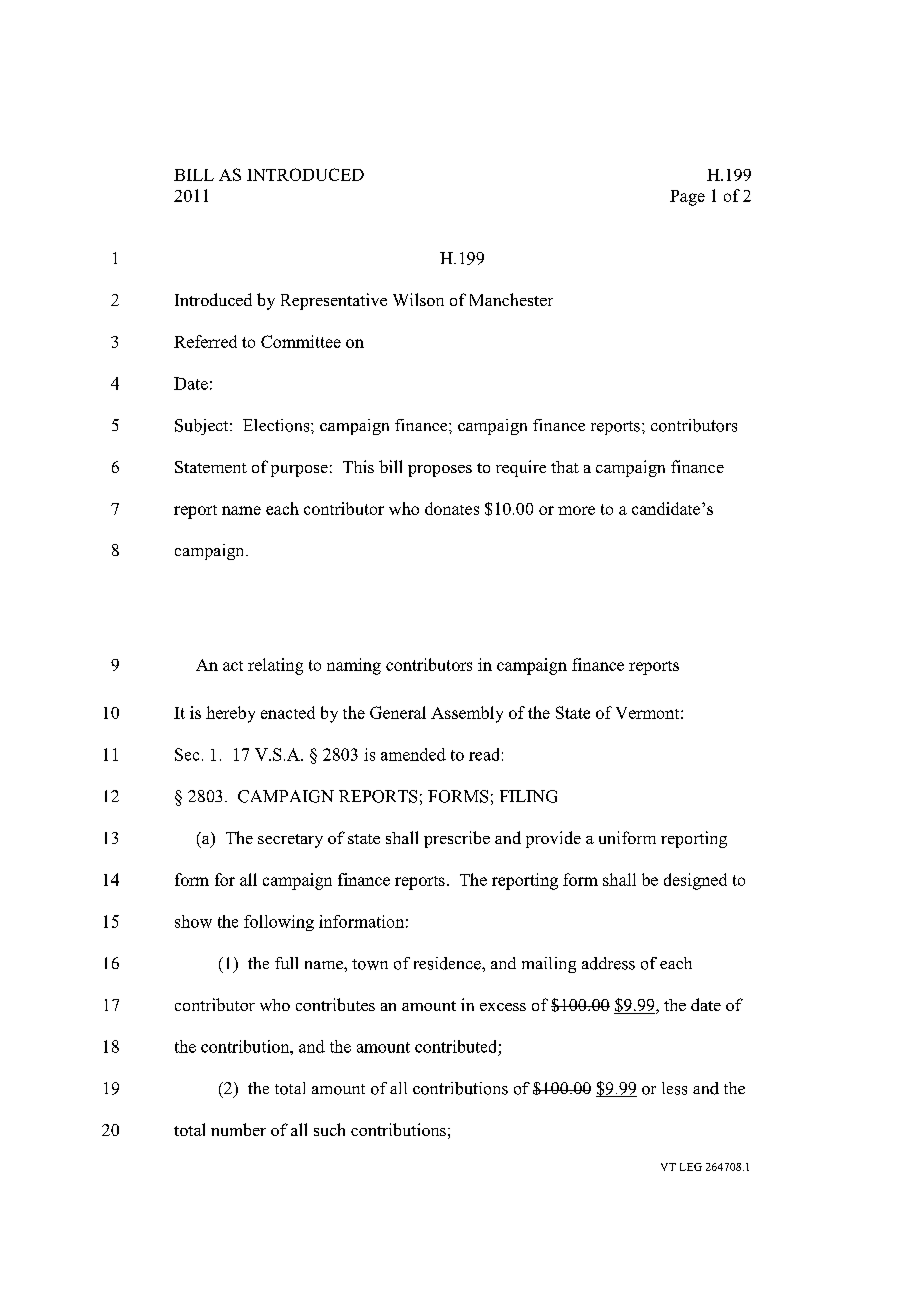 This image has height=1308, width=924. What do you see at coordinates (687, 198) in the image?
I see `Page` at bounding box center [687, 198].
